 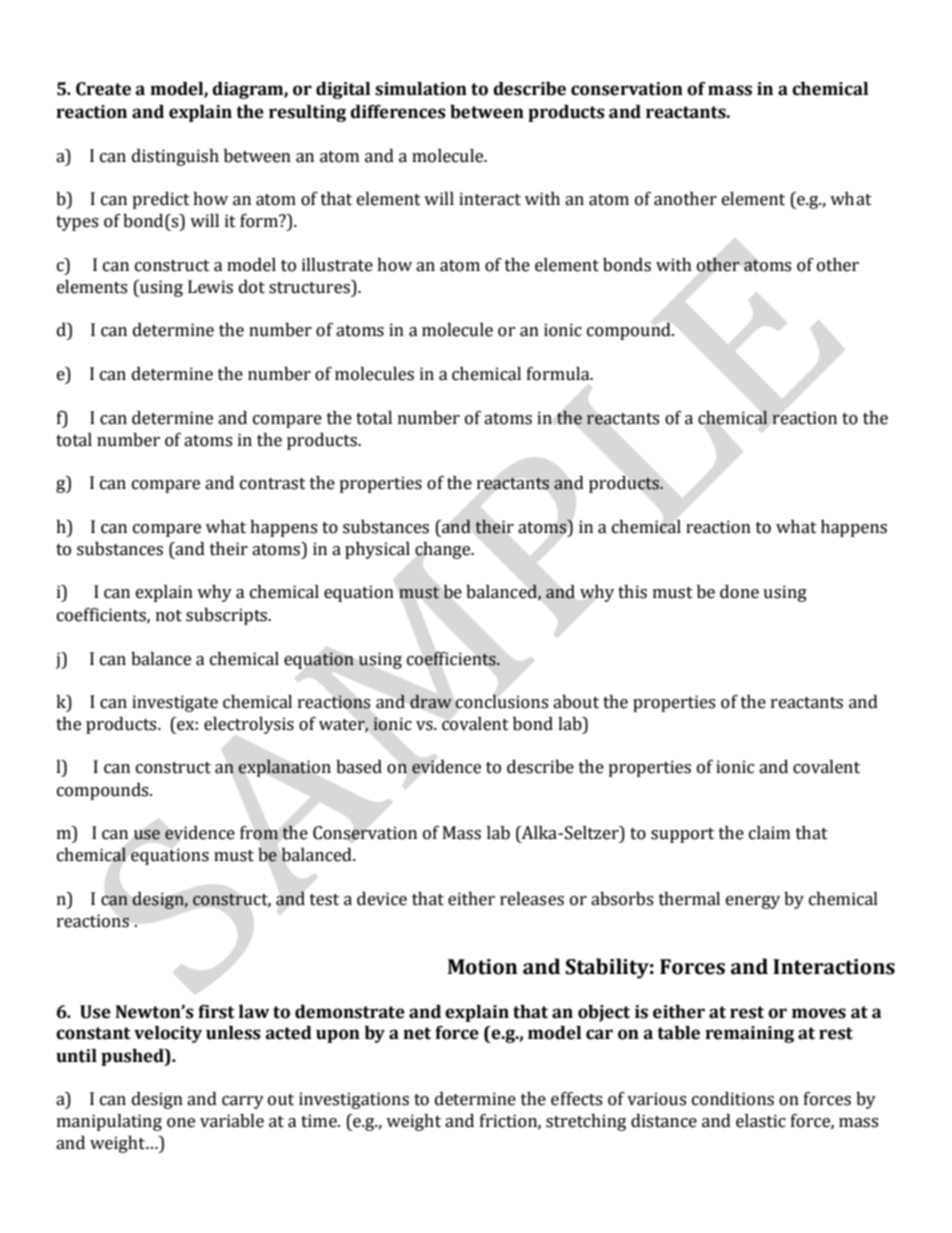 I want to click on pushed, so click(x=133, y=1057).
